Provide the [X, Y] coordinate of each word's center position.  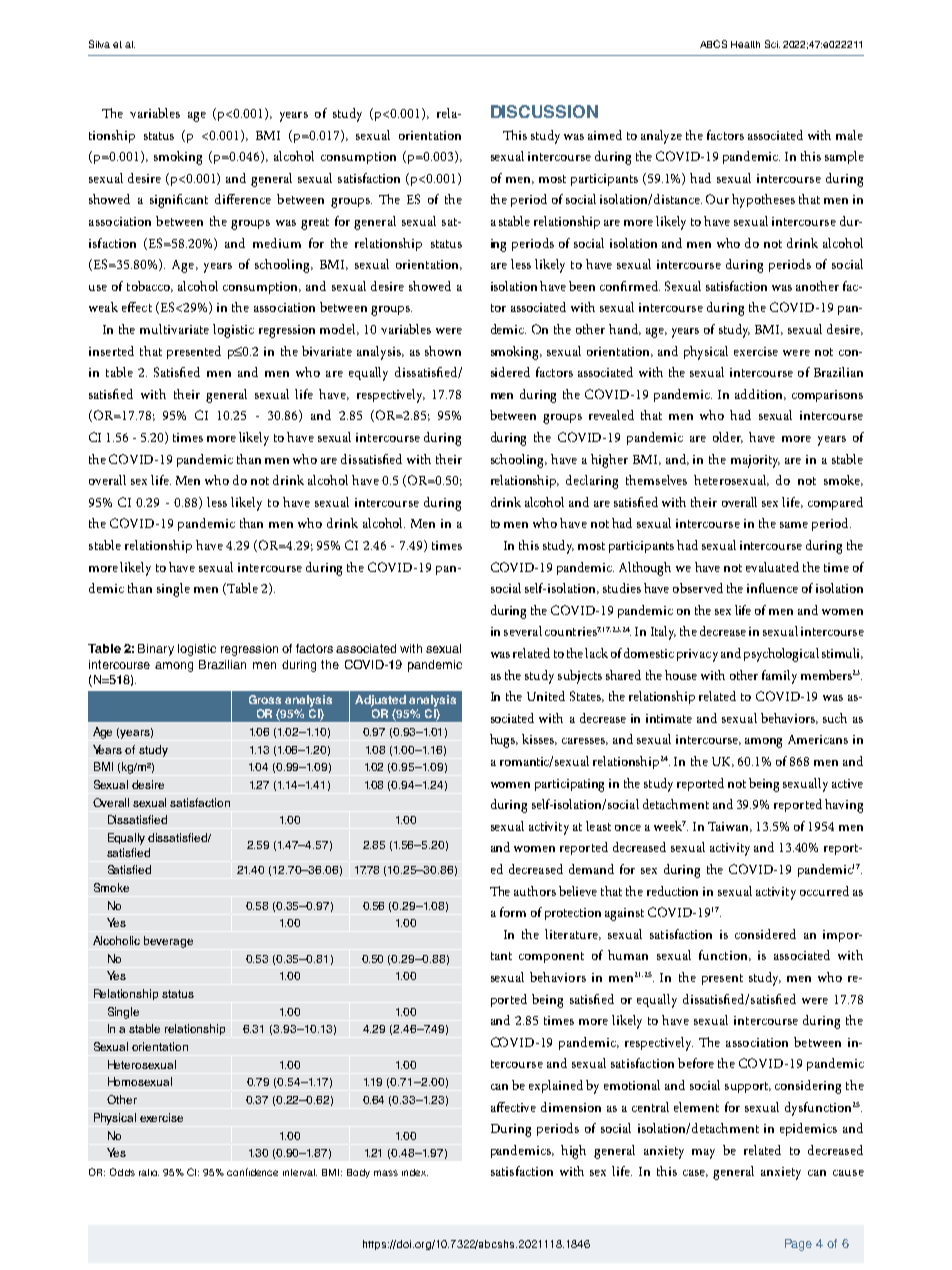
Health [745, 44]
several [523, 631]
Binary [156, 650]
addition [760, 394]
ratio [149, 1172]
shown [443, 351]
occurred [824, 891]
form [513, 912]
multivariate [174, 329]
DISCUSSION [544, 111]
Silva [99, 44]
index [415, 1172]
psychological [781, 655]
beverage [168, 942]
